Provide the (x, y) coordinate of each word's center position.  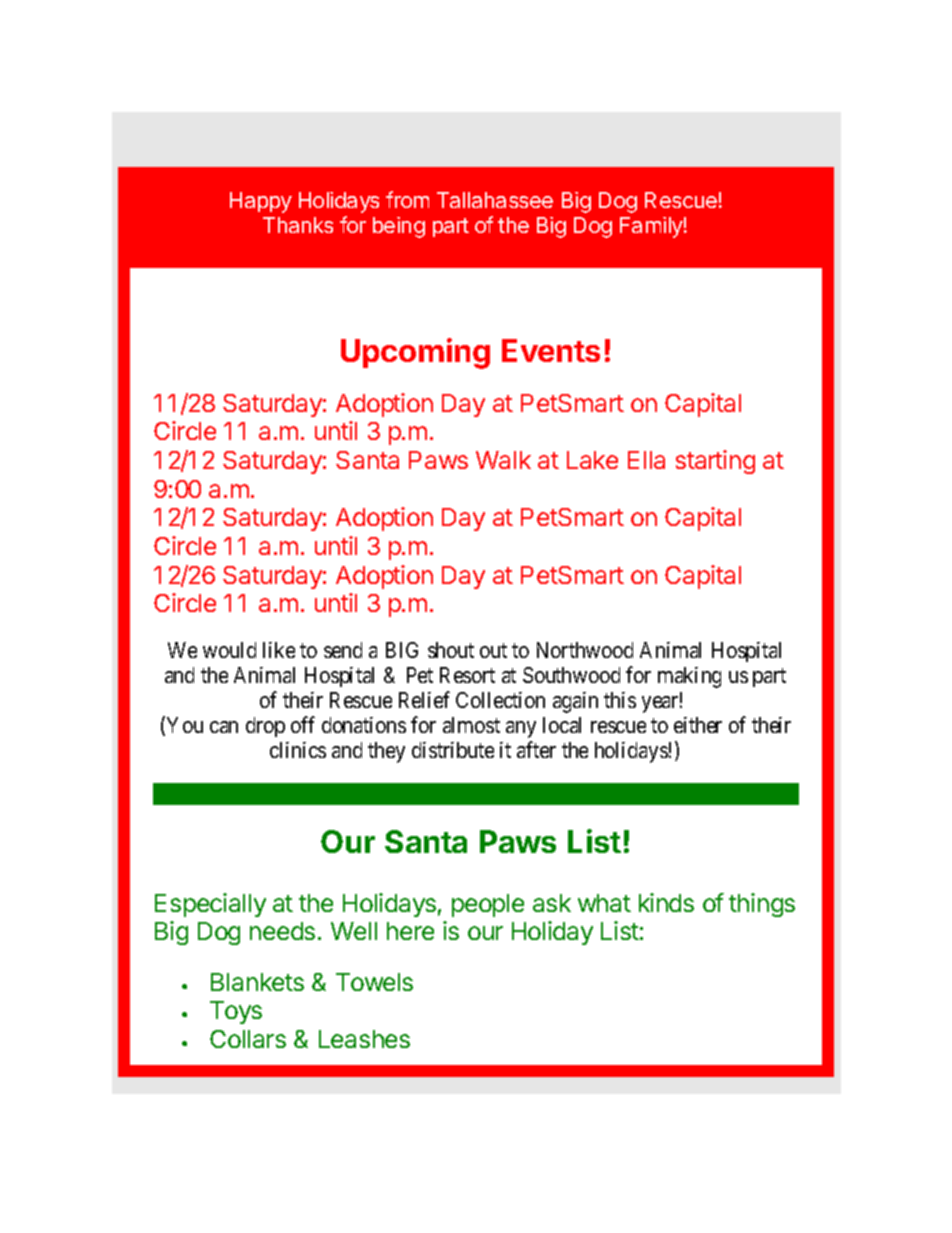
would (229, 650)
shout (451, 650)
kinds (666, 902)
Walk (503, 460)
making (689, 677)
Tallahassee (495, 200)
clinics (298, 750)
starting (715, 462)
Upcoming (415, 353)
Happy (261, 202)
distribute (453, 750)
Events (551, 350)
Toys (236, 1012)
